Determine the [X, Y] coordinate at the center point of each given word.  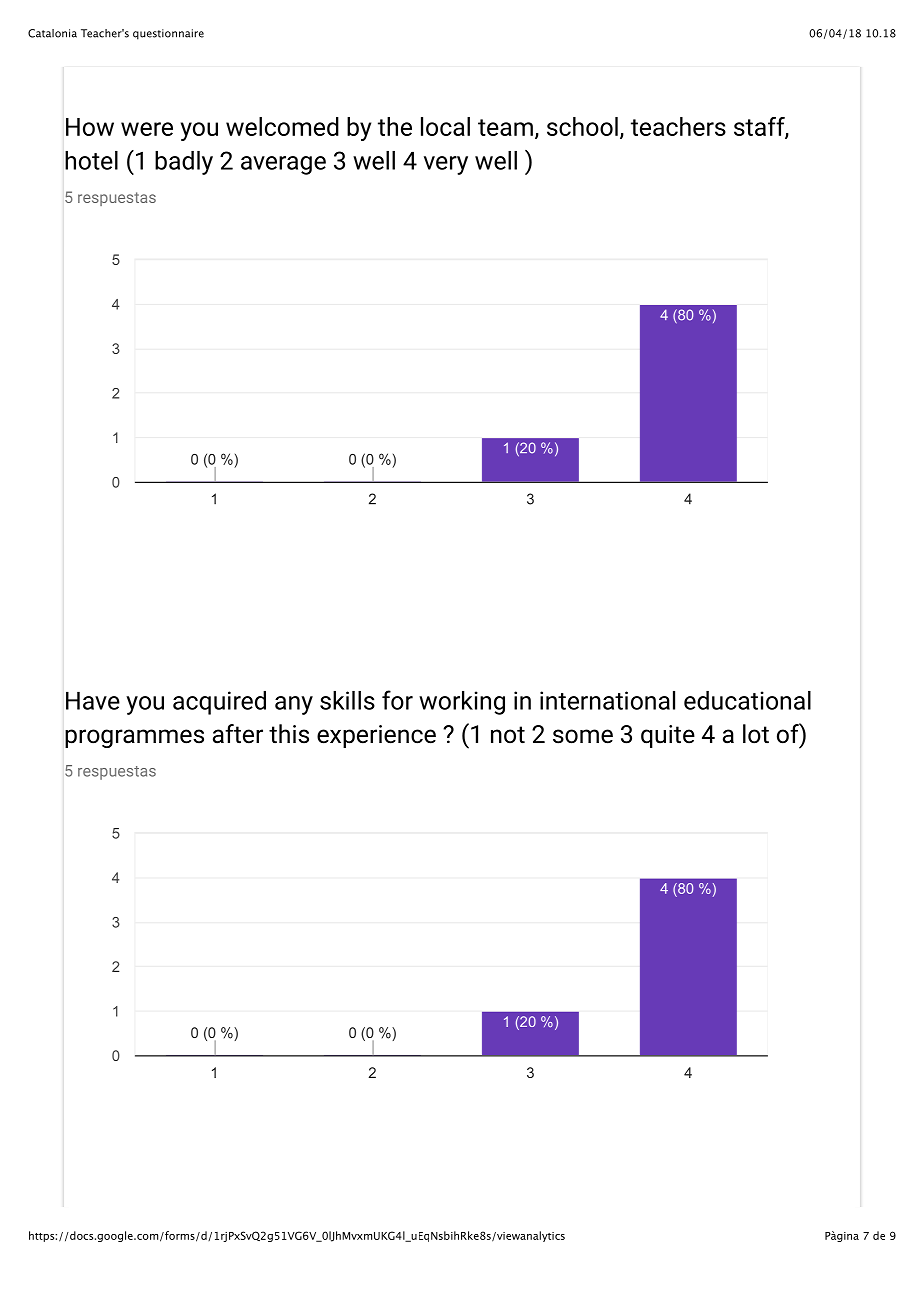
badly [184, 163]
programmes [134, 738]
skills [347, 700]
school [582, 126]
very [446, 165]
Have [93, 701]
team [505, 127]
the [395, 126]
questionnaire [168, 34]
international [607, 700]
